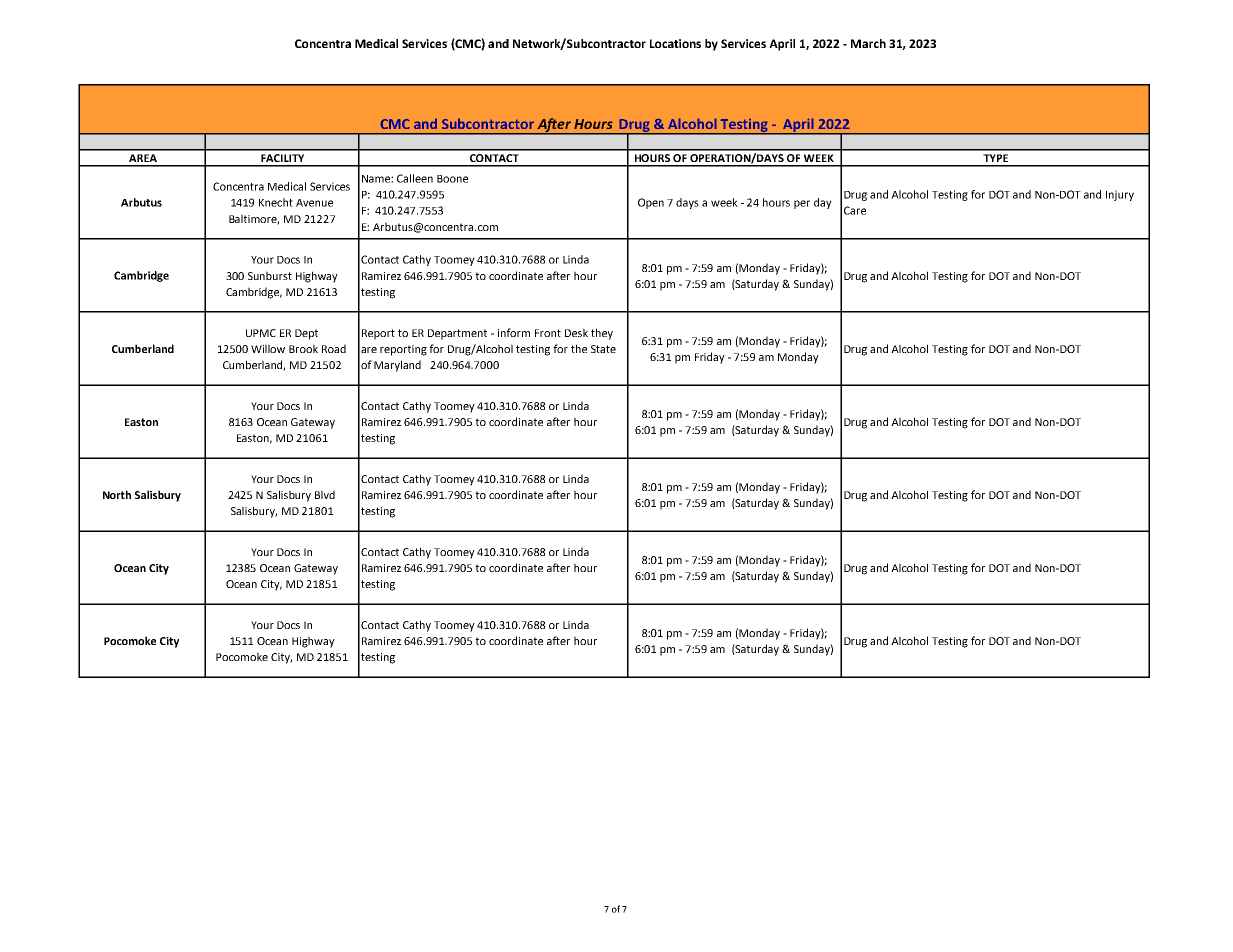  Describe the element at coordinates (576, 332) in the image. I see `Desk` at that location.
